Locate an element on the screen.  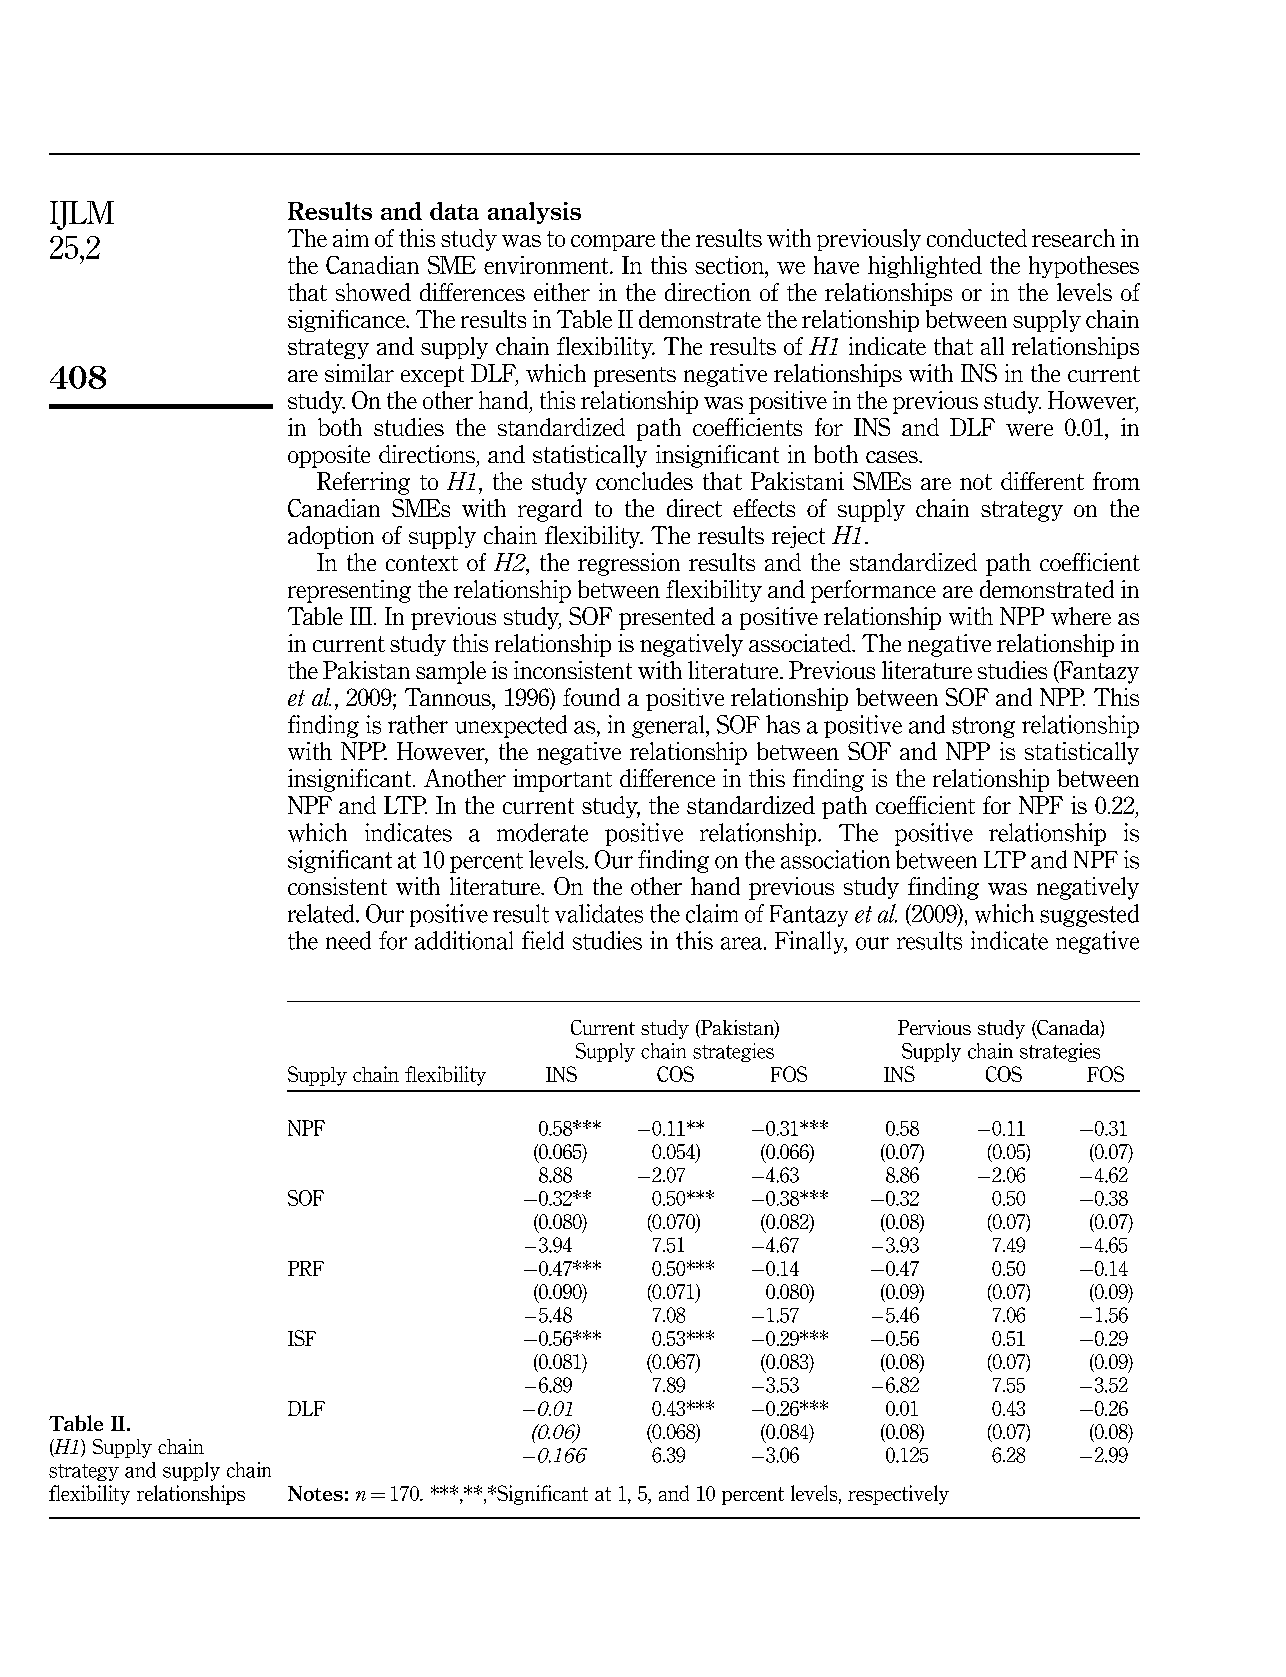
presented is located at coordinates (667, 618).
